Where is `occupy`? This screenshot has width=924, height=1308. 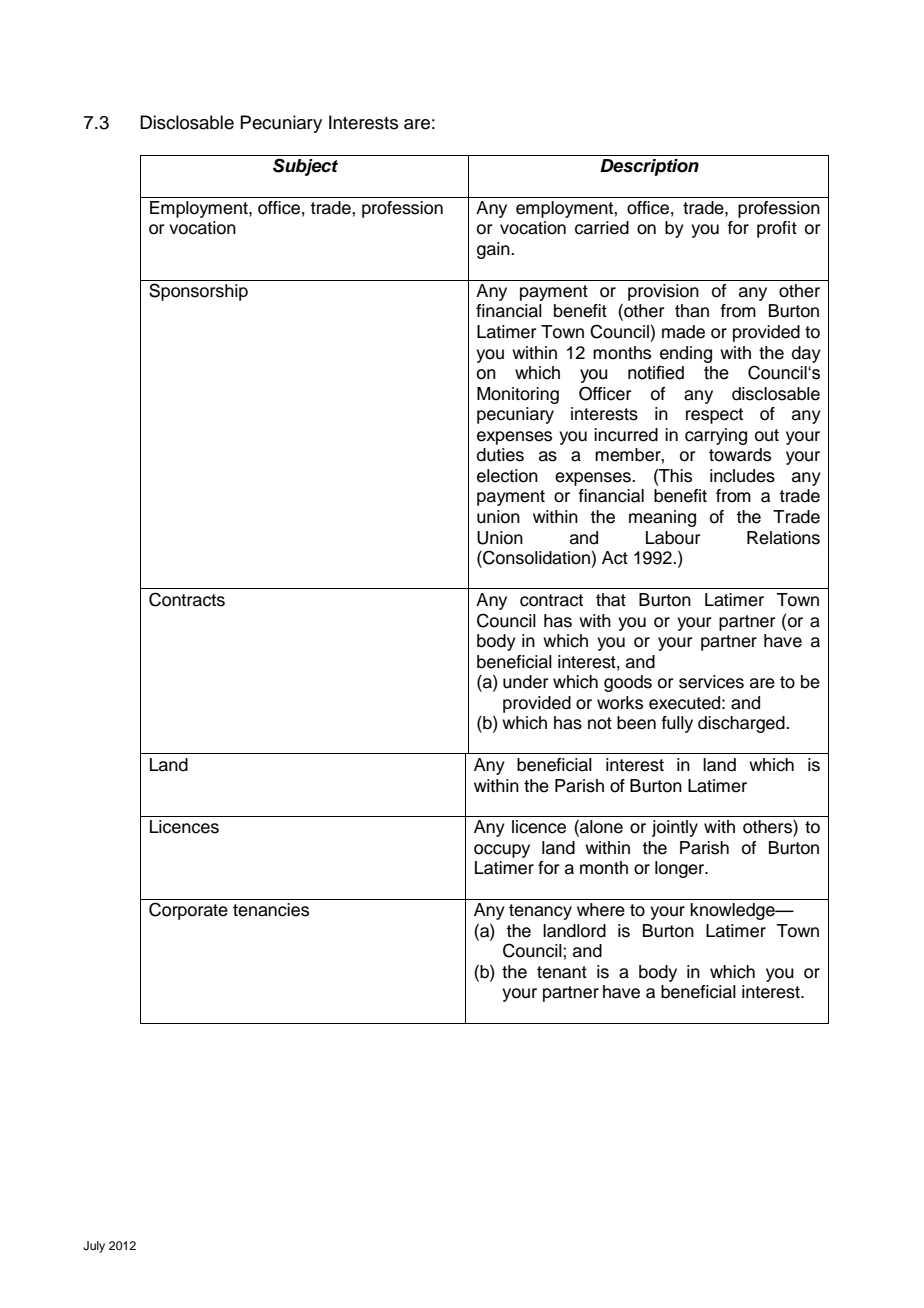 occupy is located at coordinates (502, 851).
